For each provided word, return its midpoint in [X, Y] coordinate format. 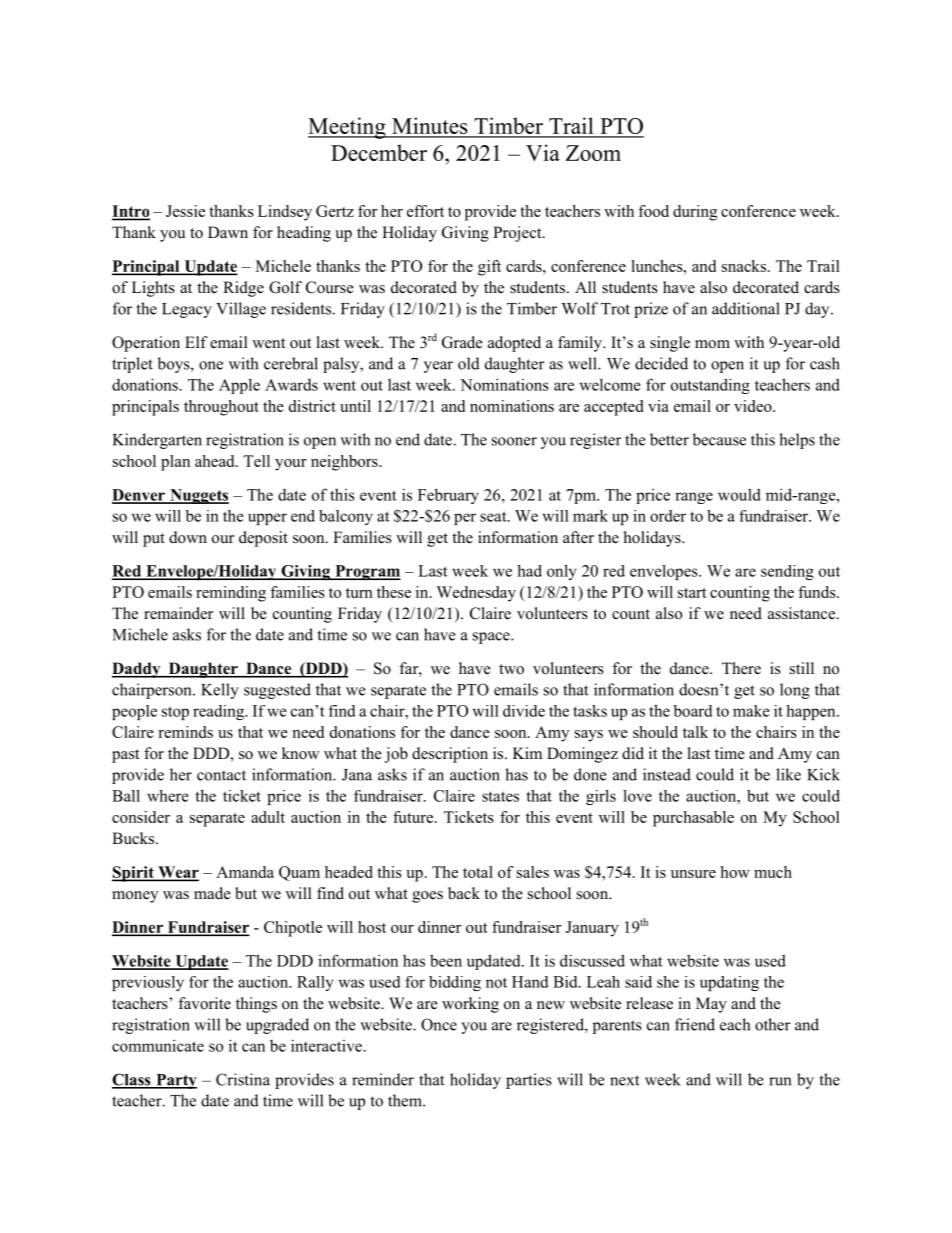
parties [529, 1081]
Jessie [185, 211]
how [735, 872]
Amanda [245, 872]
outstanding [710, 386]
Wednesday [476, 594]
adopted [514, 344]
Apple [239, 386]
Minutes [430, 127]
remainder [178, 613]
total [478, 872]
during [695, 213]
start [692, 593]
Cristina [243, 1079]
